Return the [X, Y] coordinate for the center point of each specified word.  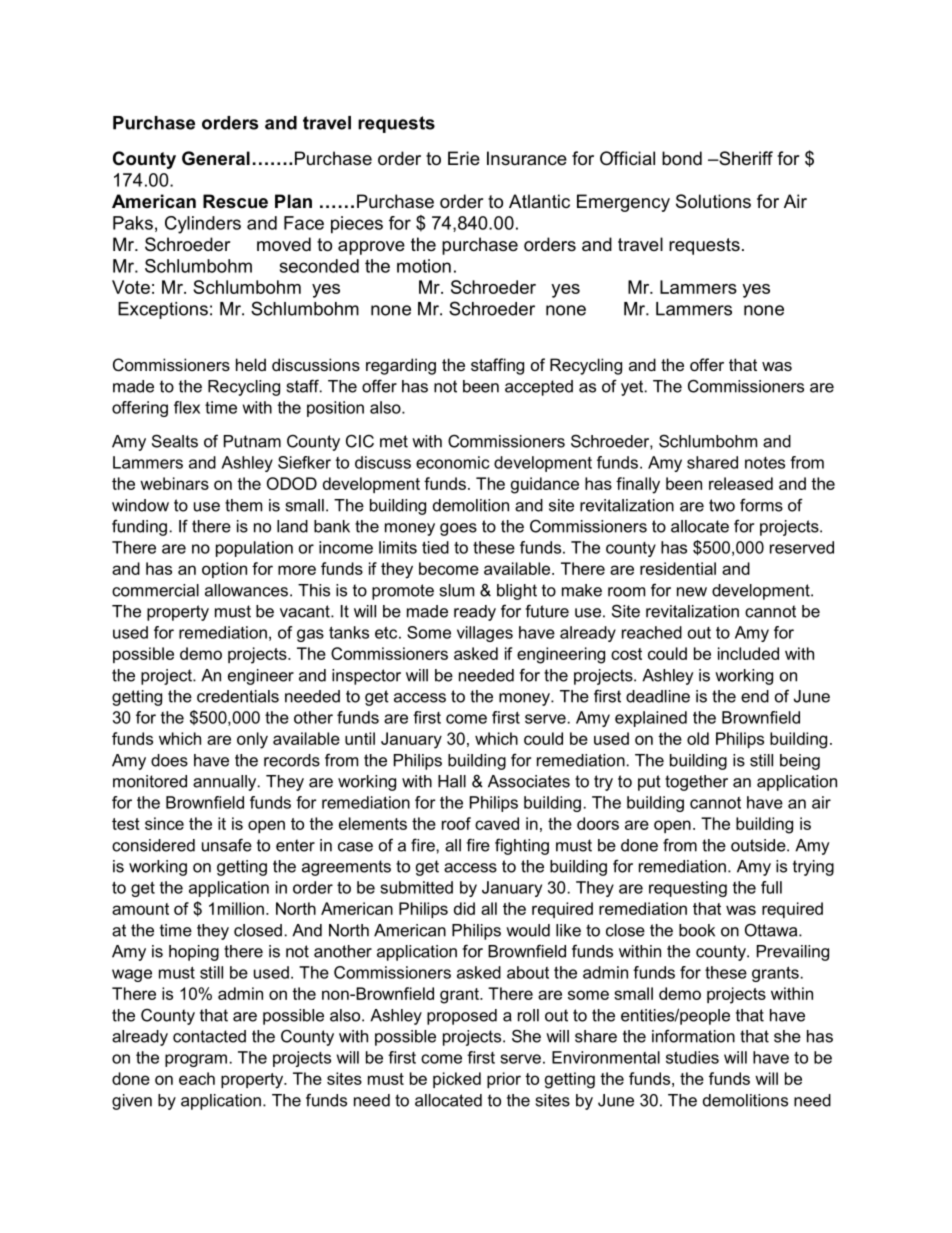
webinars [174, 483]
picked [457, 1080]
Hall [452, 781]
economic [452, 462]
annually [226, 783]
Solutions [713, 201]
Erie [464, 158]
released [741, 483]
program [196, 1060]
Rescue [235, 201]
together [696, 783]
